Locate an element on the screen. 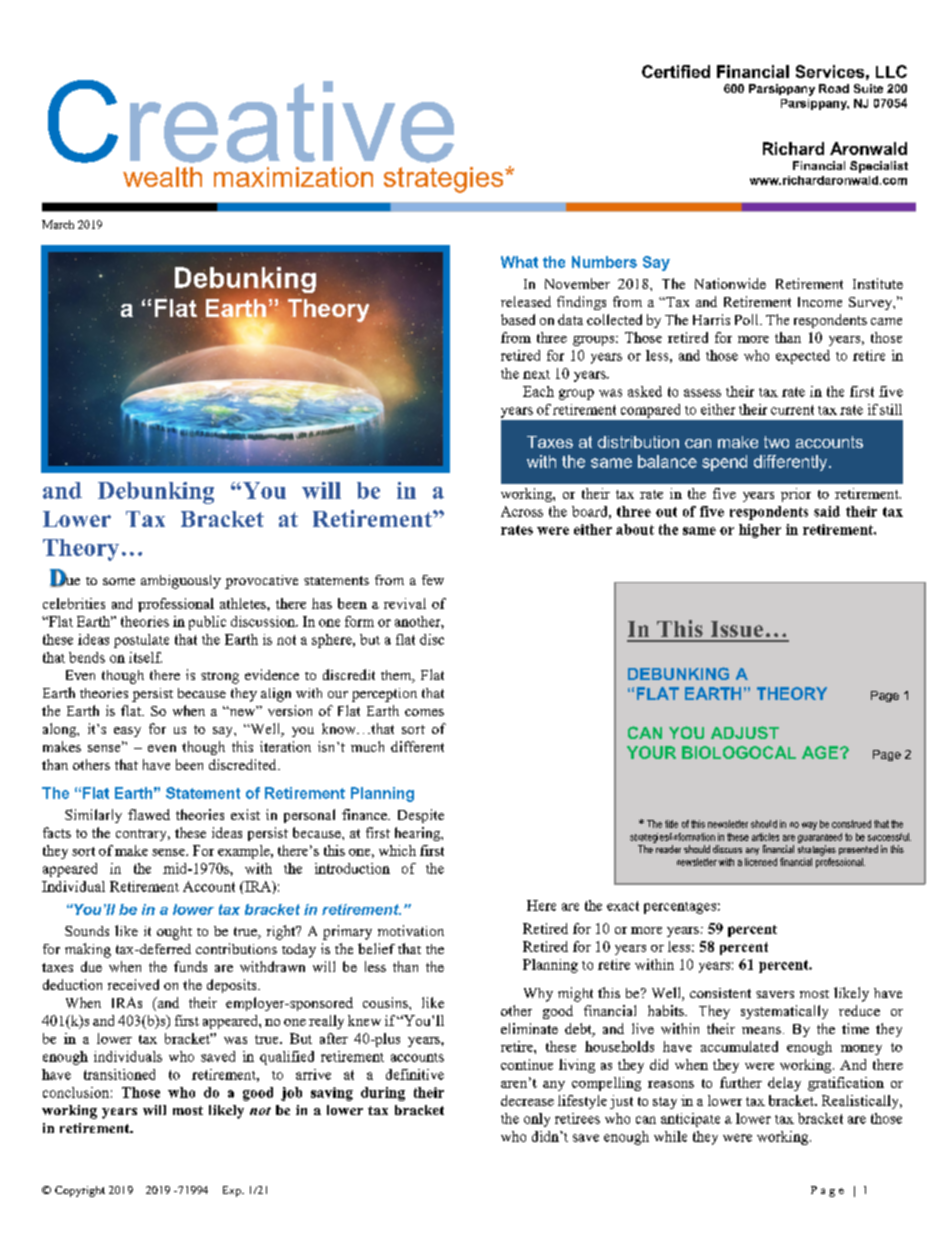 The height and width of the screenshot is (1233, 952). delay is located at coordinates (784, 1084).
